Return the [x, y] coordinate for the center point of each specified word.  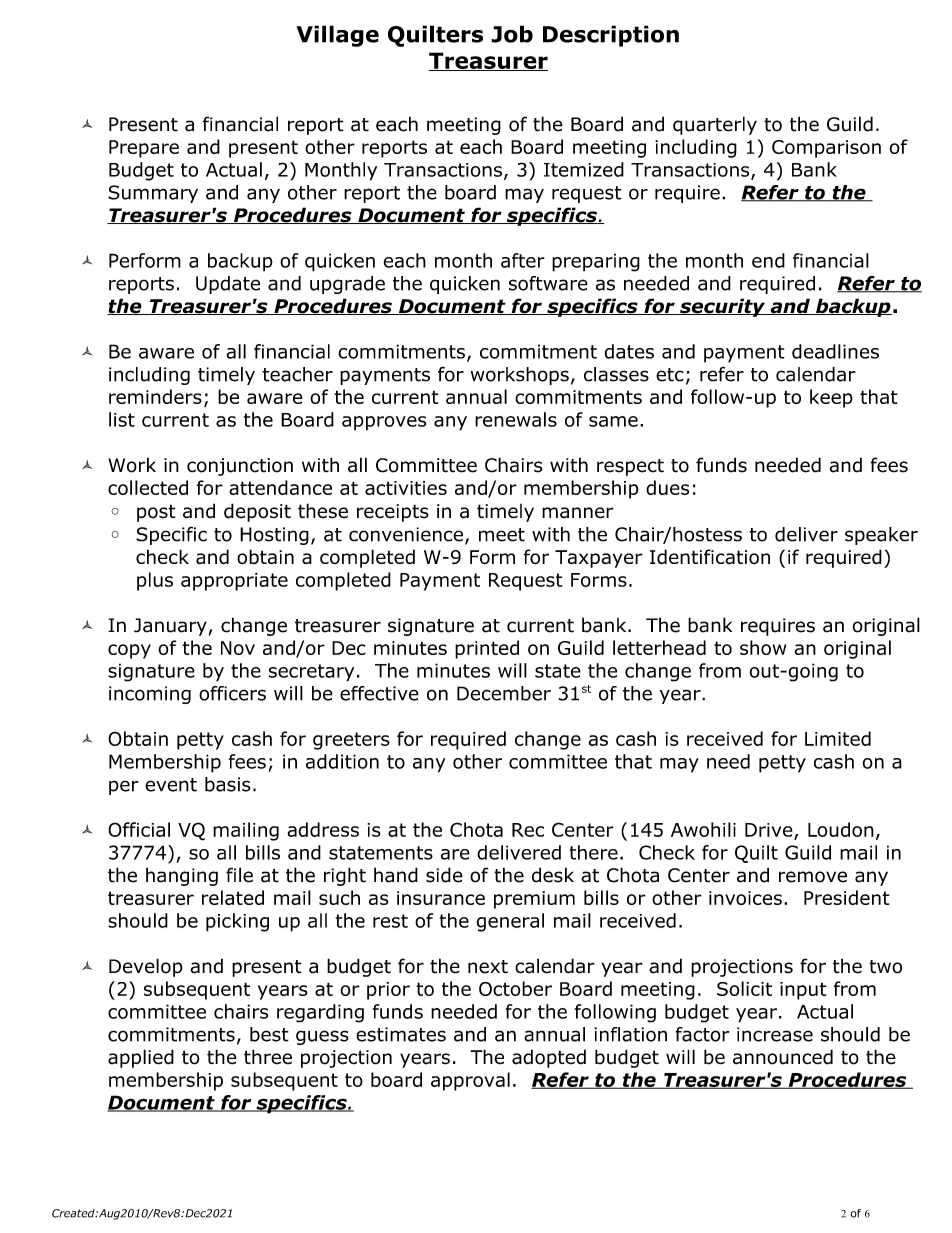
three [268, 1057]
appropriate [234, 582]
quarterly [715, 125]
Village [337, 36]
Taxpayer [599, 559]
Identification [710, 557]
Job [512, 34]
